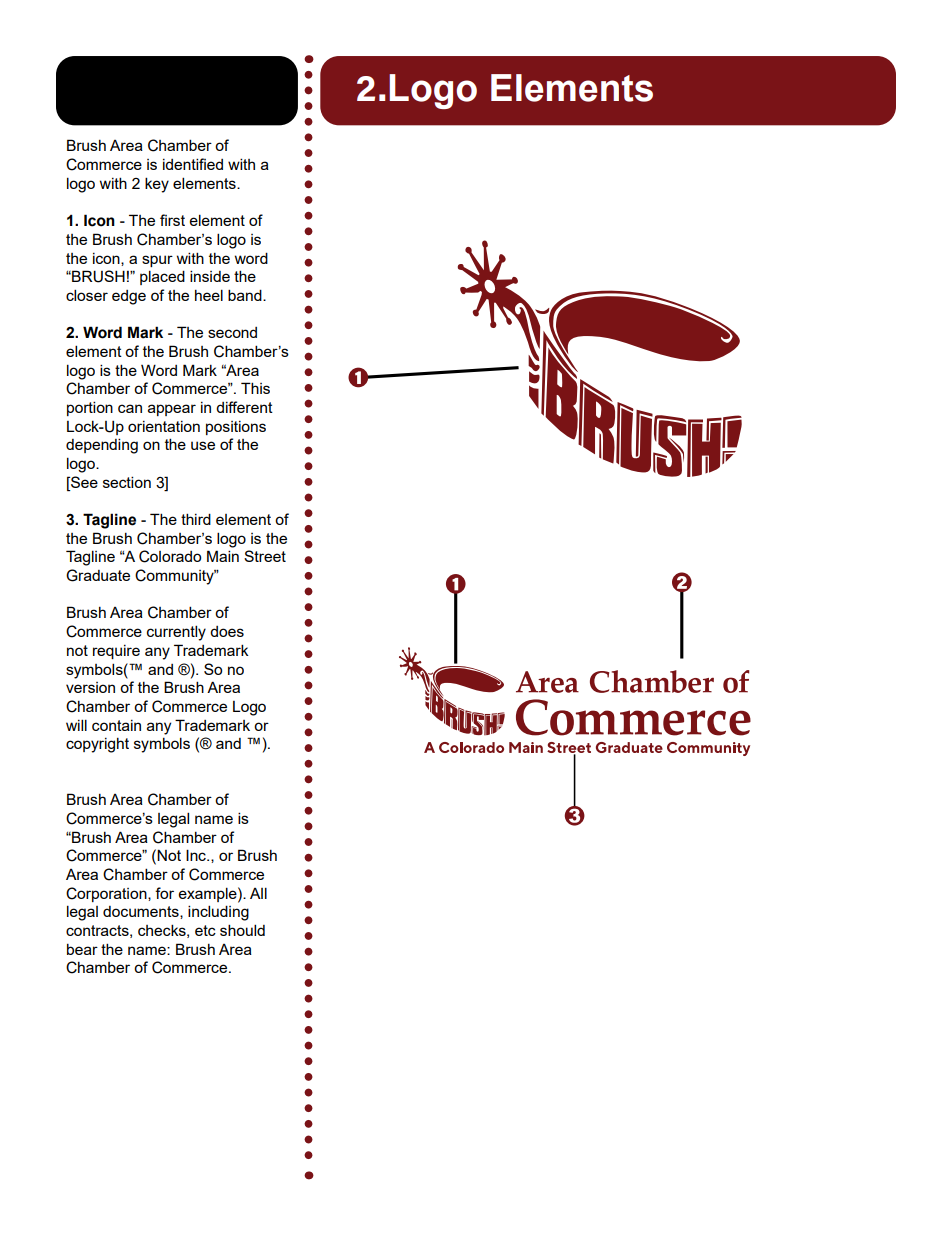 This screenshot has width=952, height=1233. What do you see at coordinates (170, 556) in the screenshot?
I see `Colorado` at bounding box center [170, 556].
